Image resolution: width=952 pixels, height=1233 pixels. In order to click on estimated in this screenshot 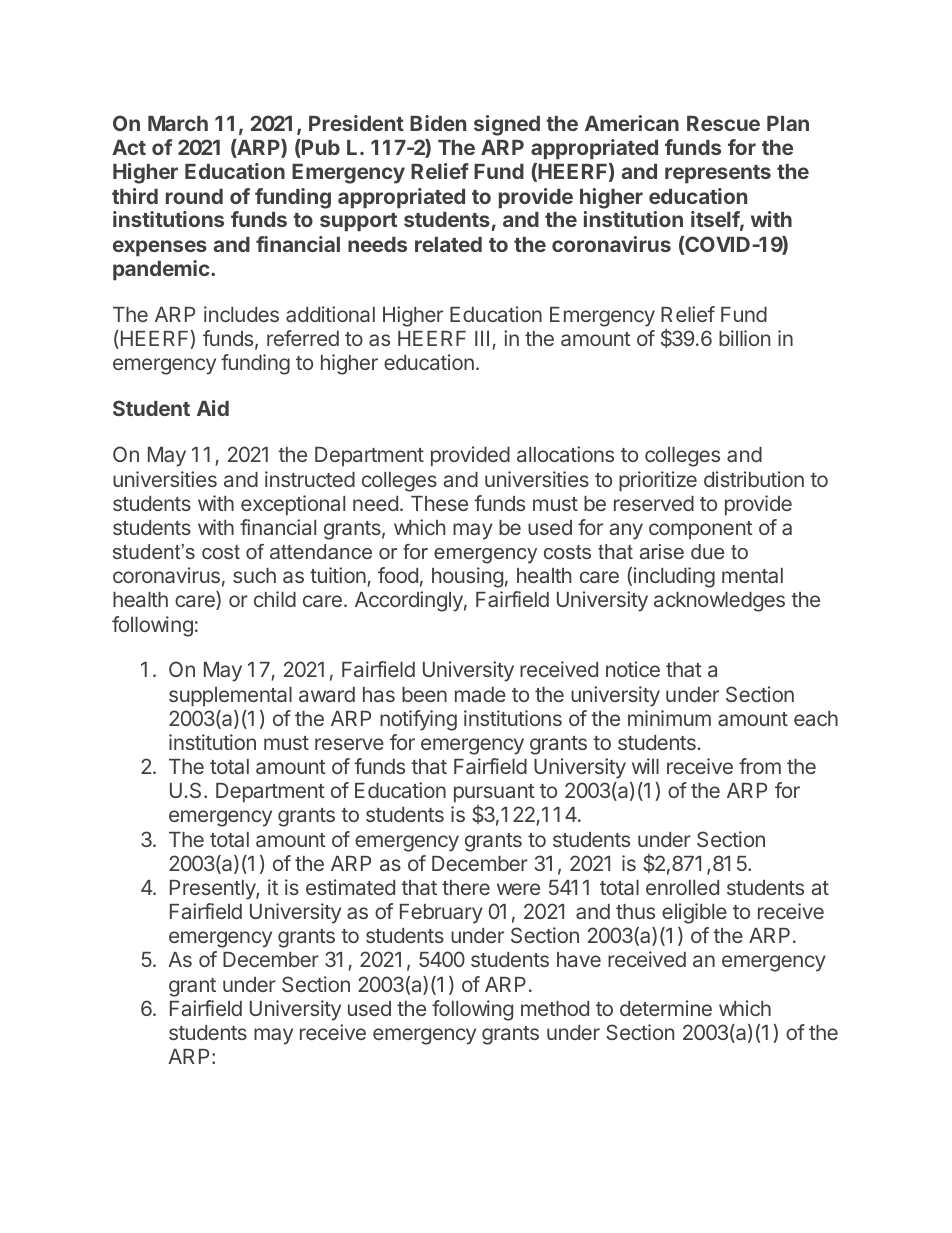, I will do `click(350, 887)`.
